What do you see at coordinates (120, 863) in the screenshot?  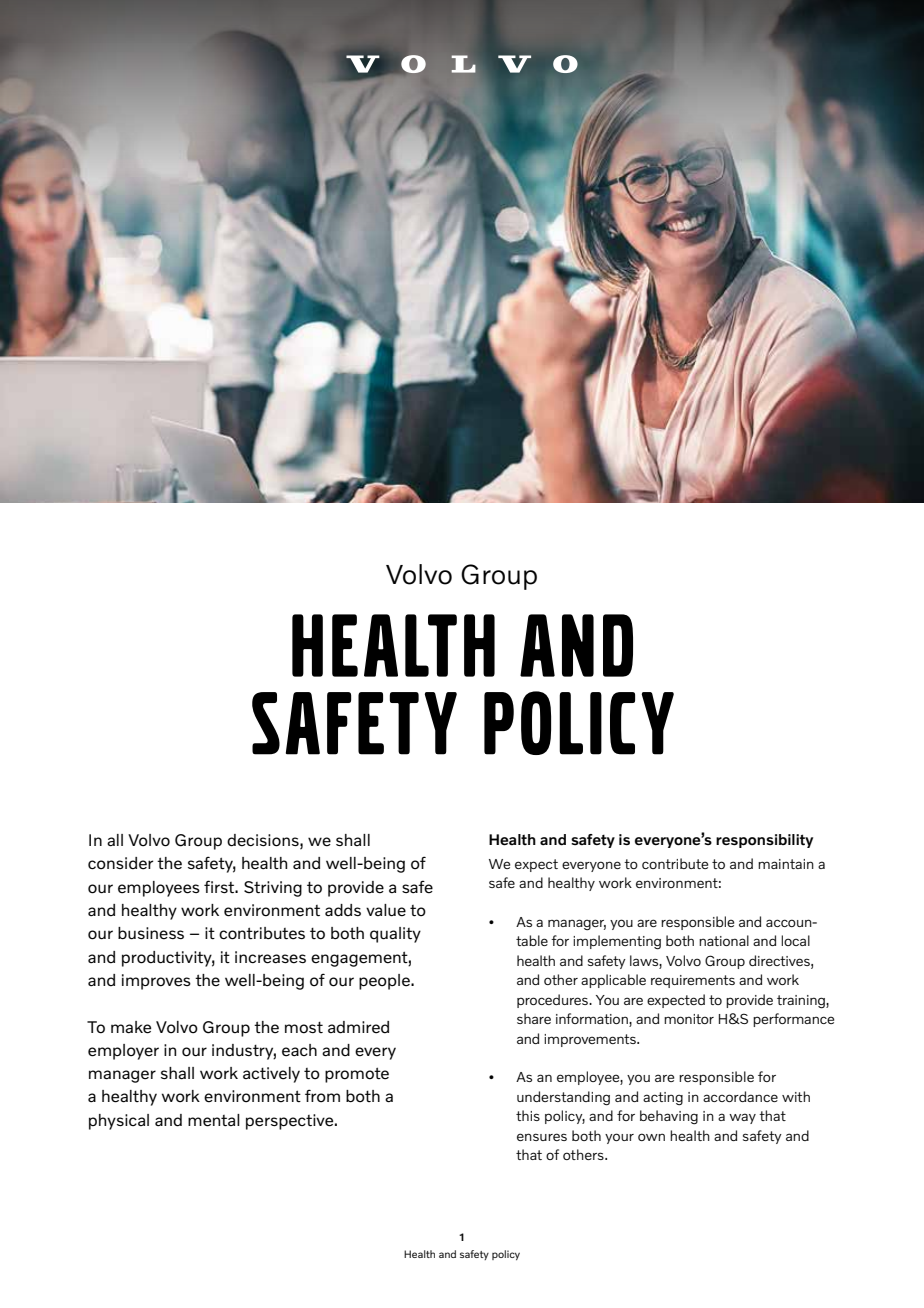 I see `consider` at bounding box center [120, 863].
